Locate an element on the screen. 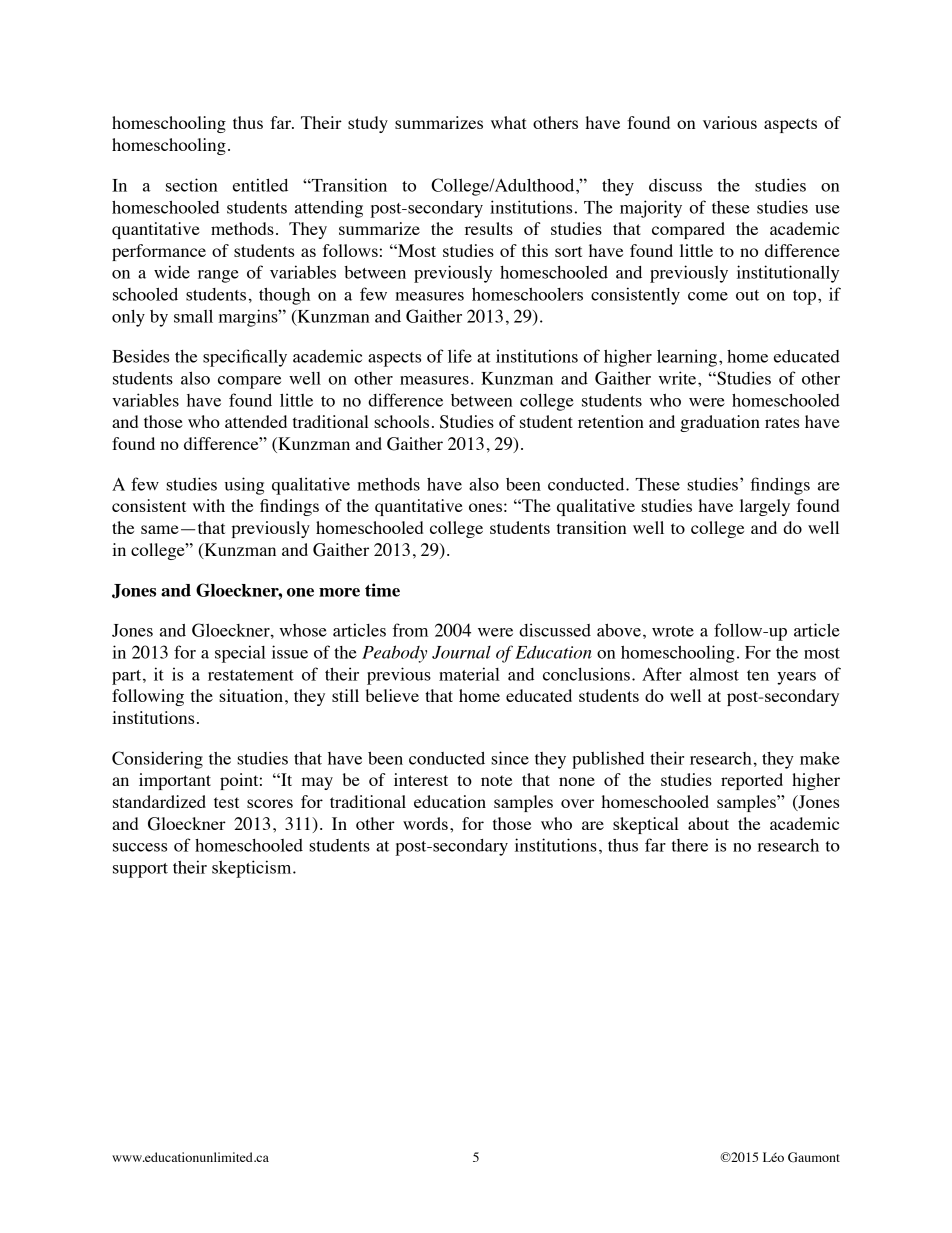 The height and width of the screenshot is (1233, 952). what is located at coordinates (508, 122).
